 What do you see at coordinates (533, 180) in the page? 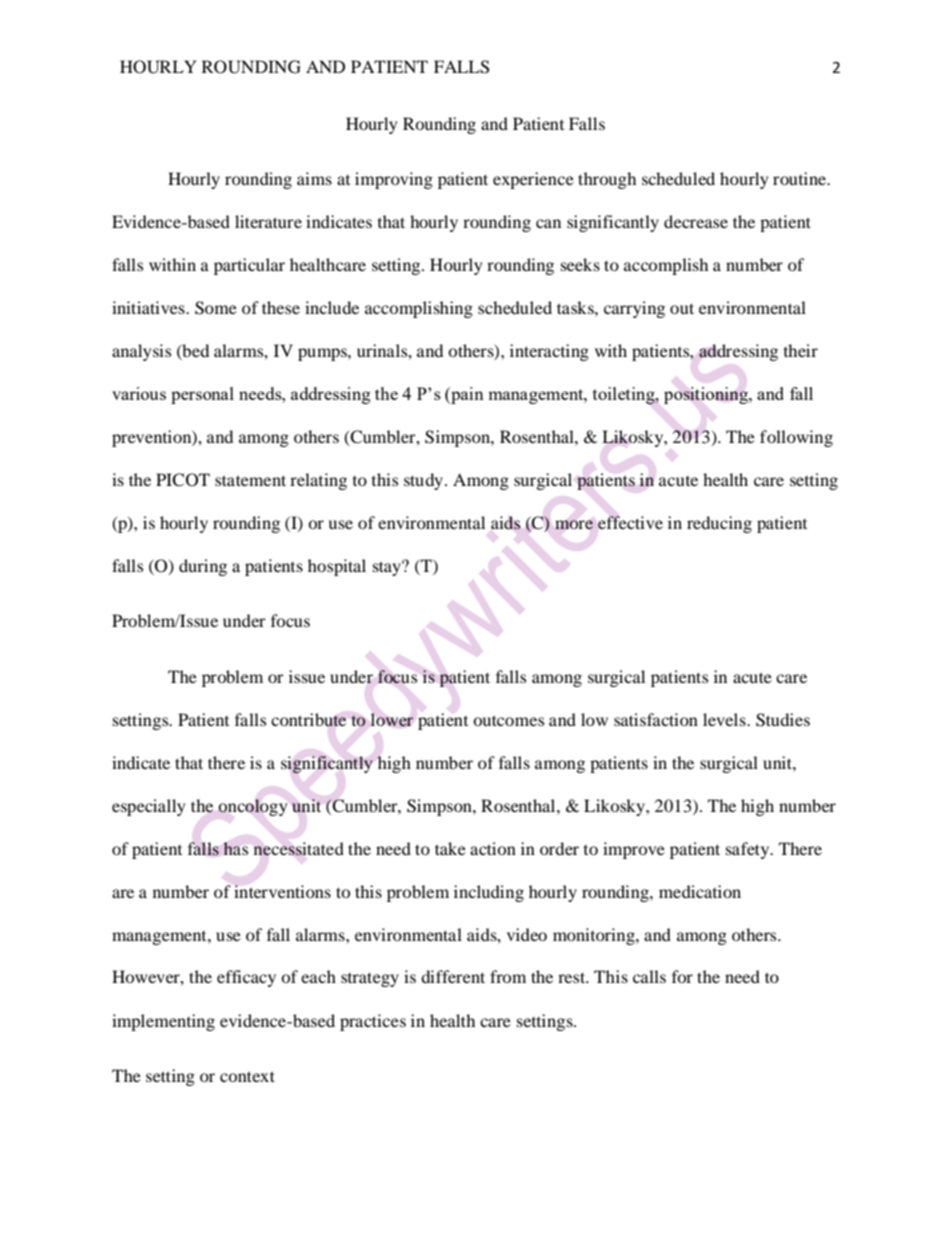
I see `experience` at bounding box center [533, 180].
